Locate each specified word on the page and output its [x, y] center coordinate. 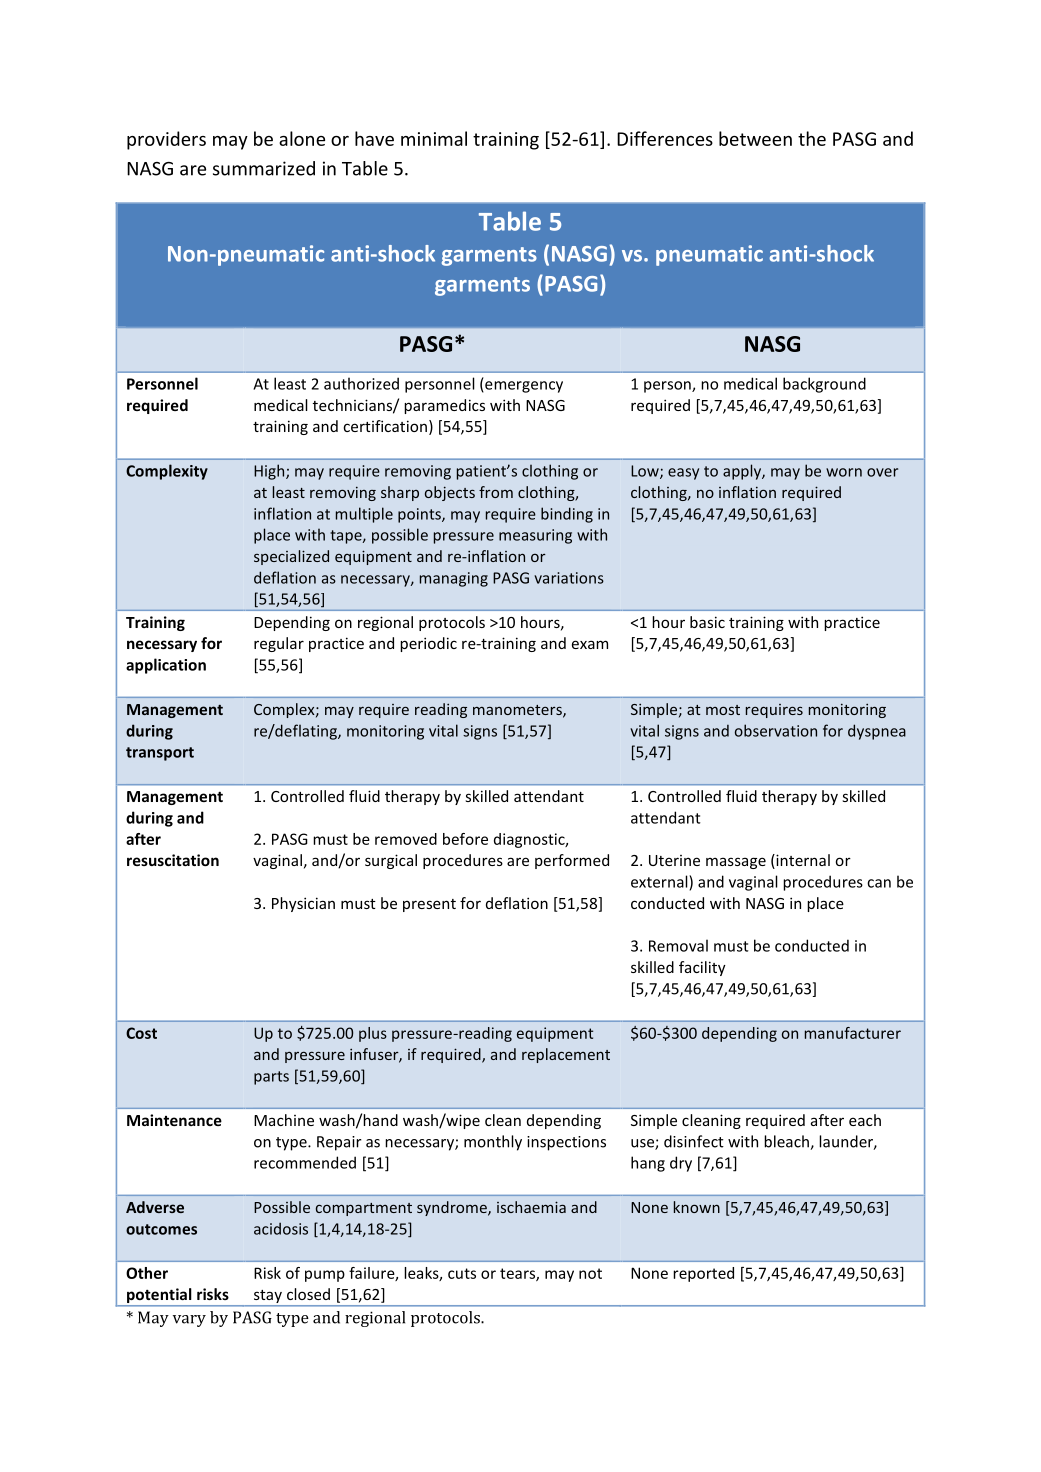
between [755, 138]
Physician [303, 904]
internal [802, 861]
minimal [434, 138]
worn [844, 472]
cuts [462, 1273]
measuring [535, 536]
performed [572, 861]
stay [267, 1298]
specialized [291, 557]
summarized [264, 168]
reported [703, 1274]
